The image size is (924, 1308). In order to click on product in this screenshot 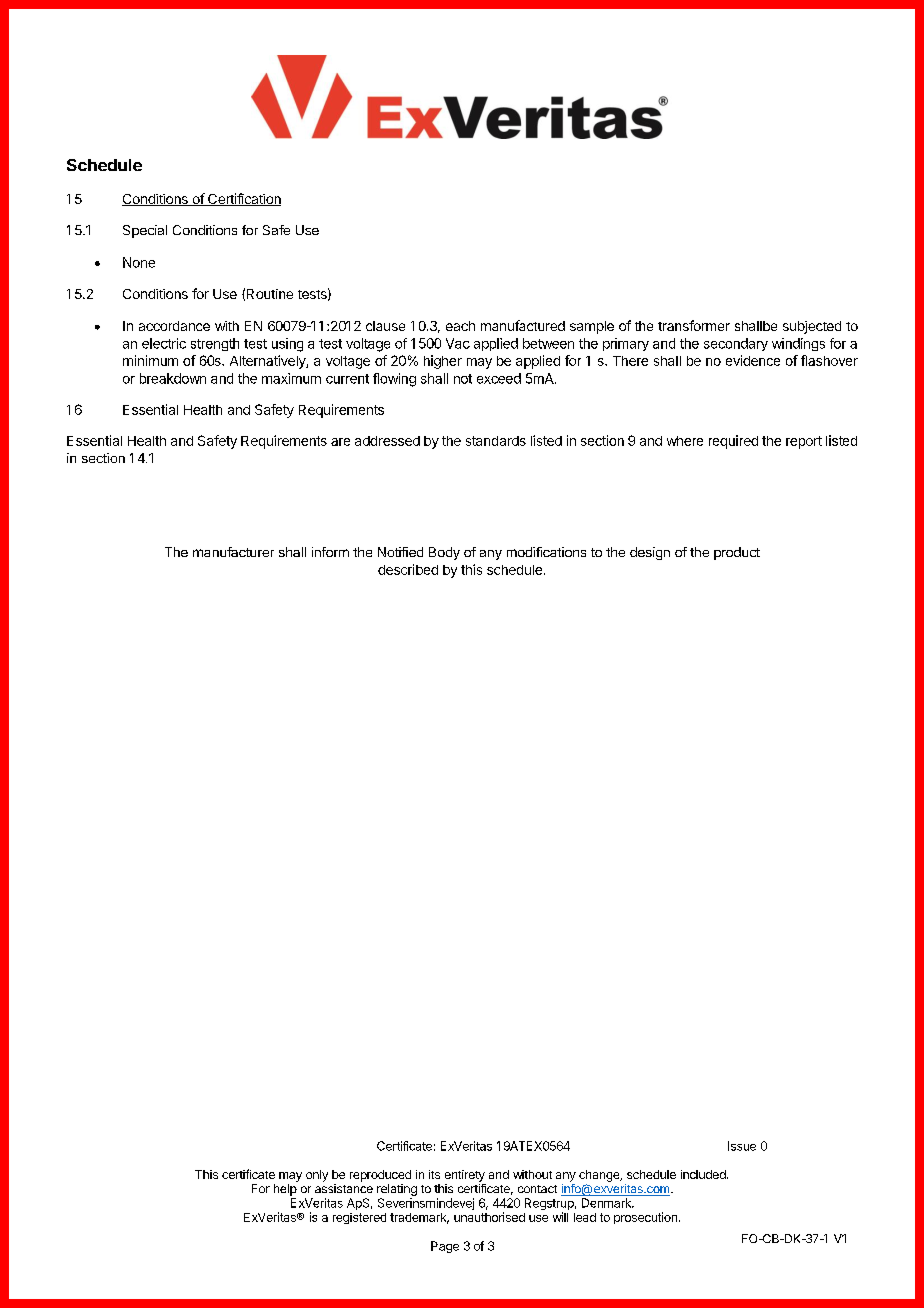, I will do `click(737, 553)`.
